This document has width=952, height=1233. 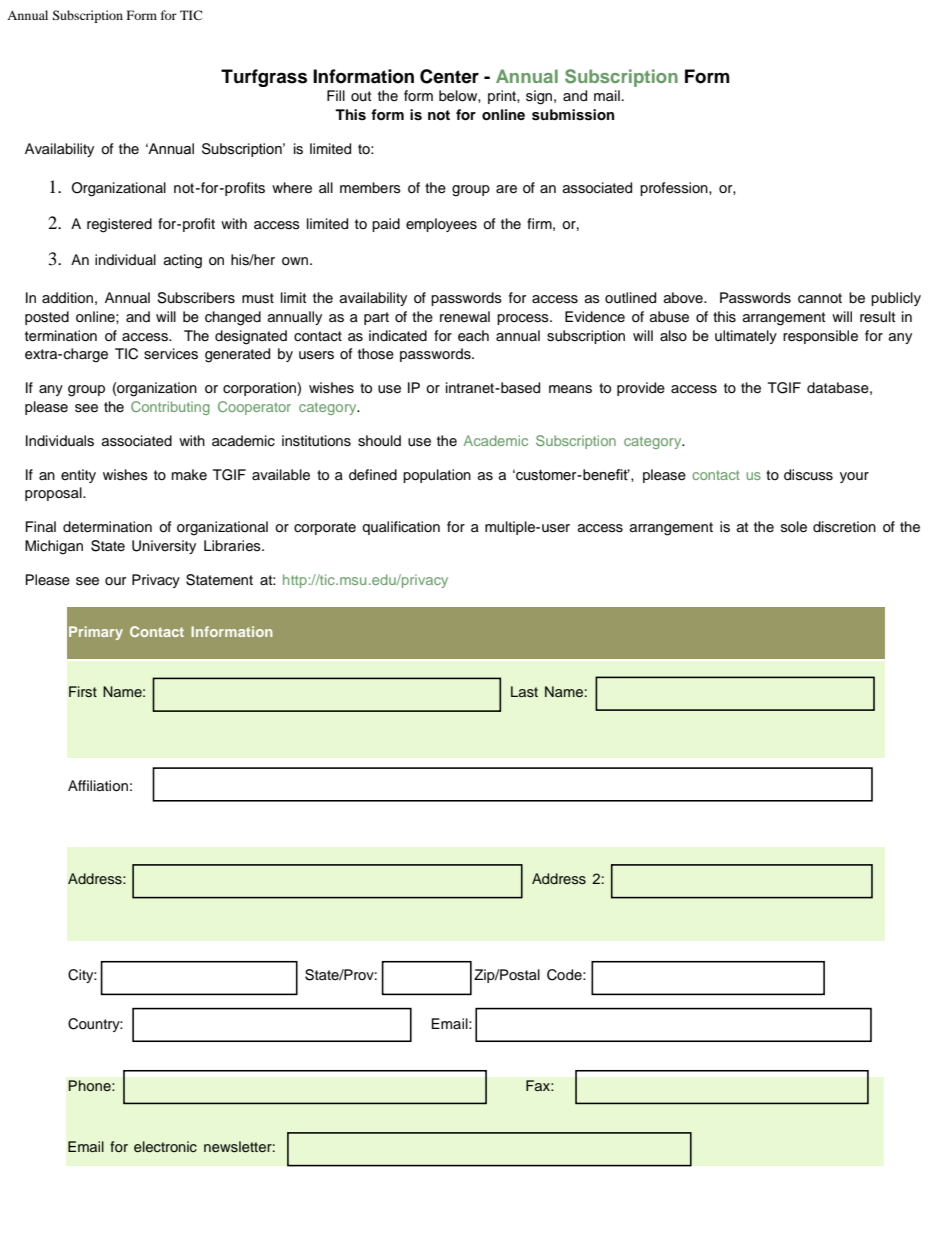 What do you see at coordinates (449, 76) in the document?
I see `Center` at bounding box center [449, 76].
